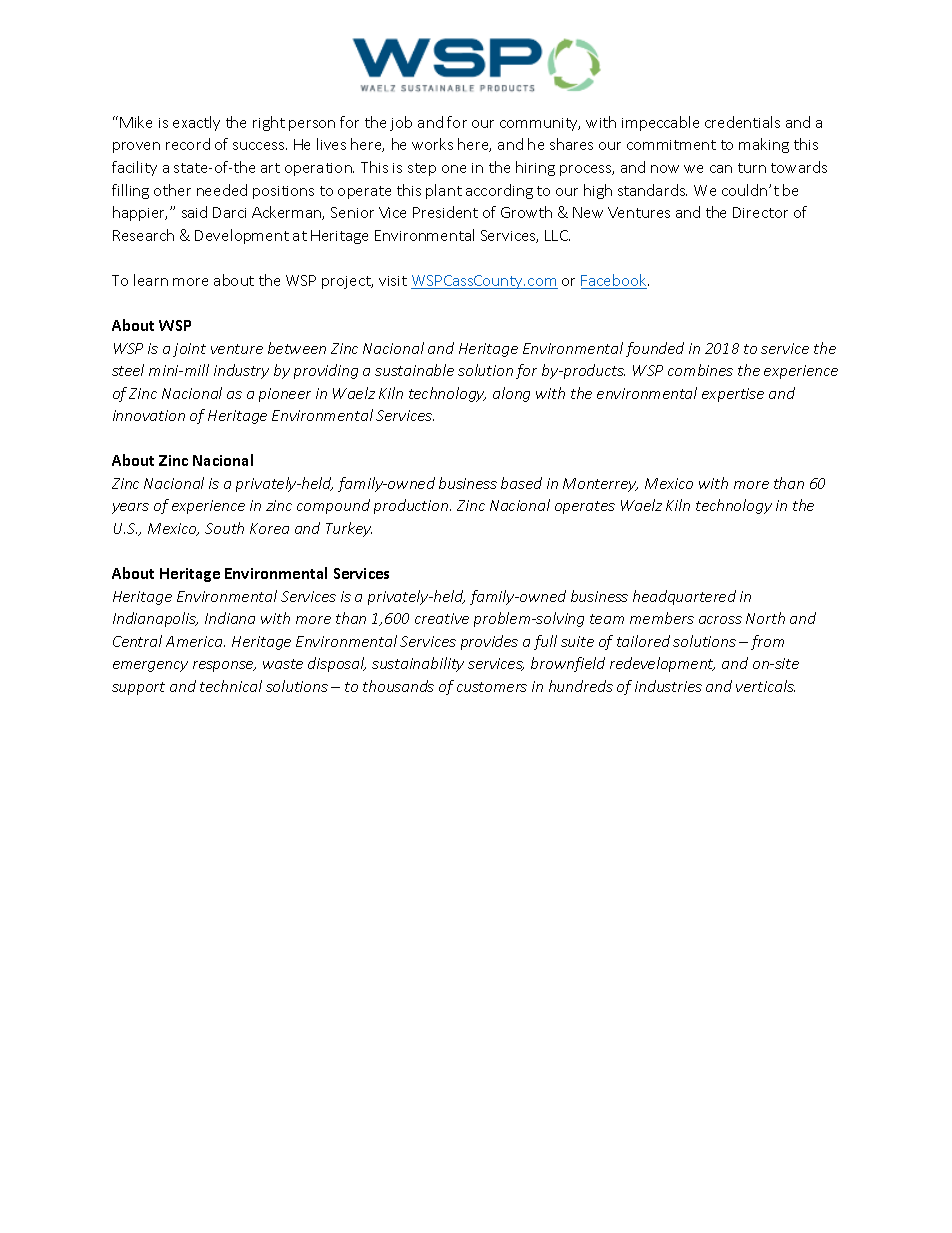 This document has width=952, height=1233. I want to click on innovation, so click(149, 415).
